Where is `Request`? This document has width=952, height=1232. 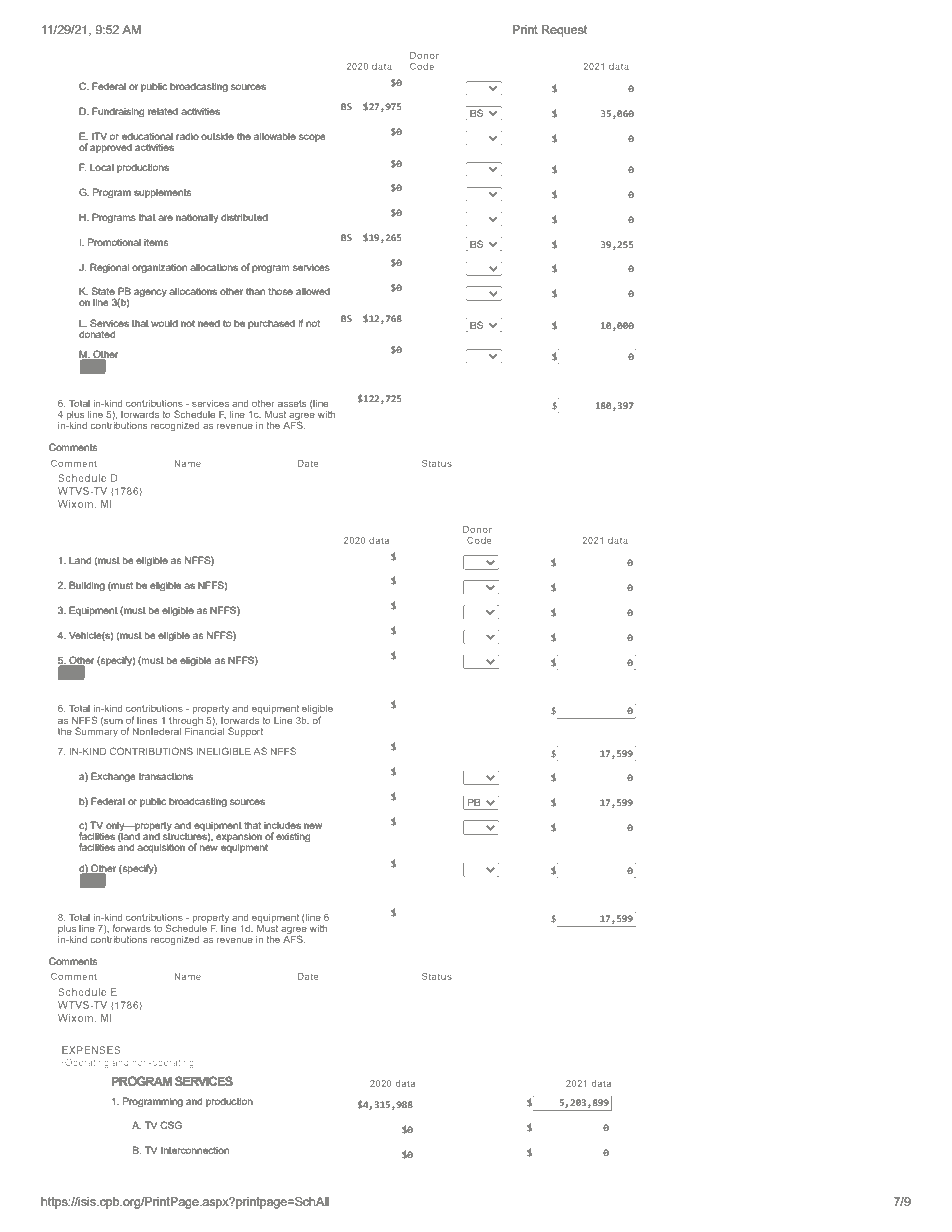
Request is located at coordinates (564, 31).
